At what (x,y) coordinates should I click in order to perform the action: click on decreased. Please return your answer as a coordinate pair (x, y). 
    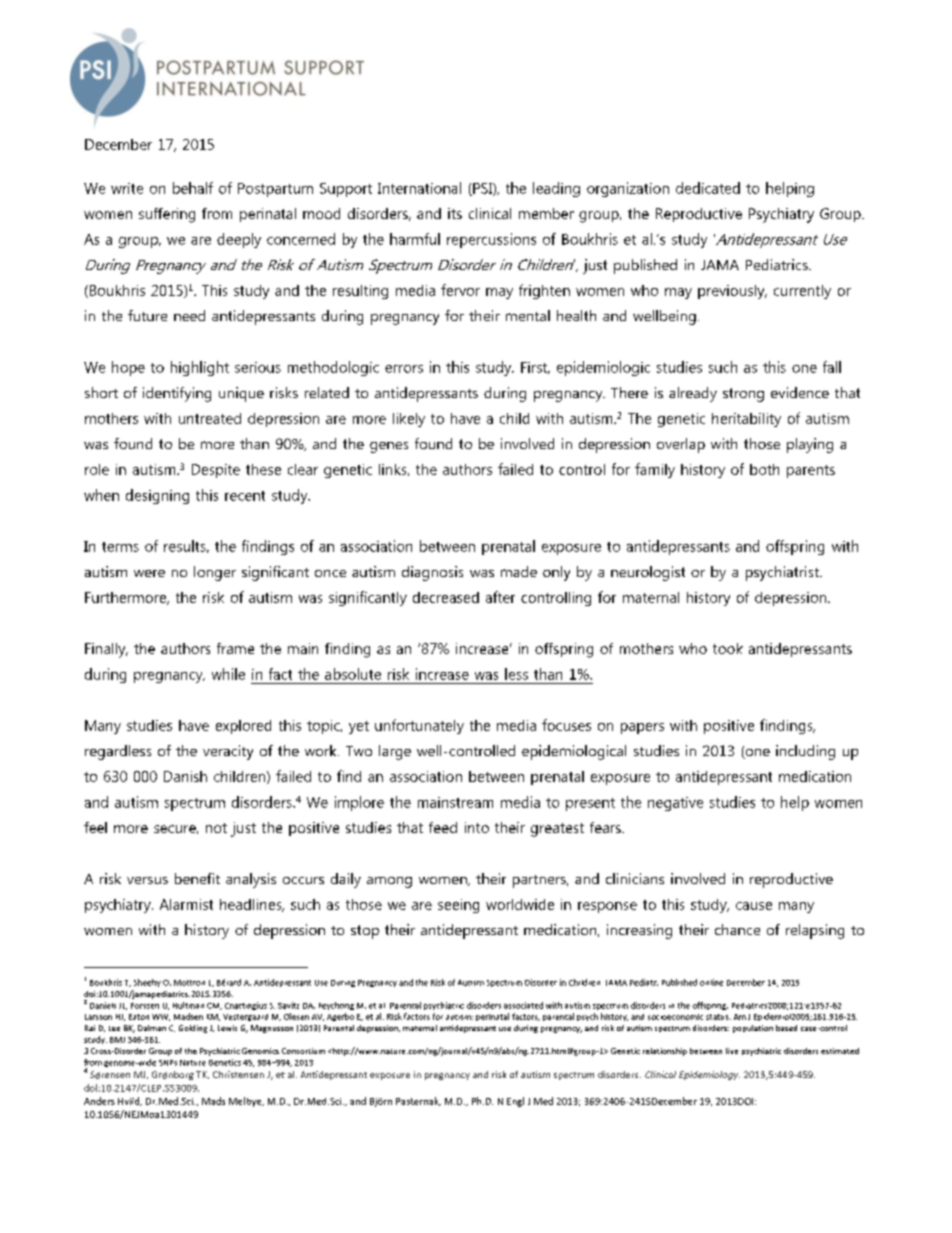
    Looking at the image, I should click on (446, 597).
